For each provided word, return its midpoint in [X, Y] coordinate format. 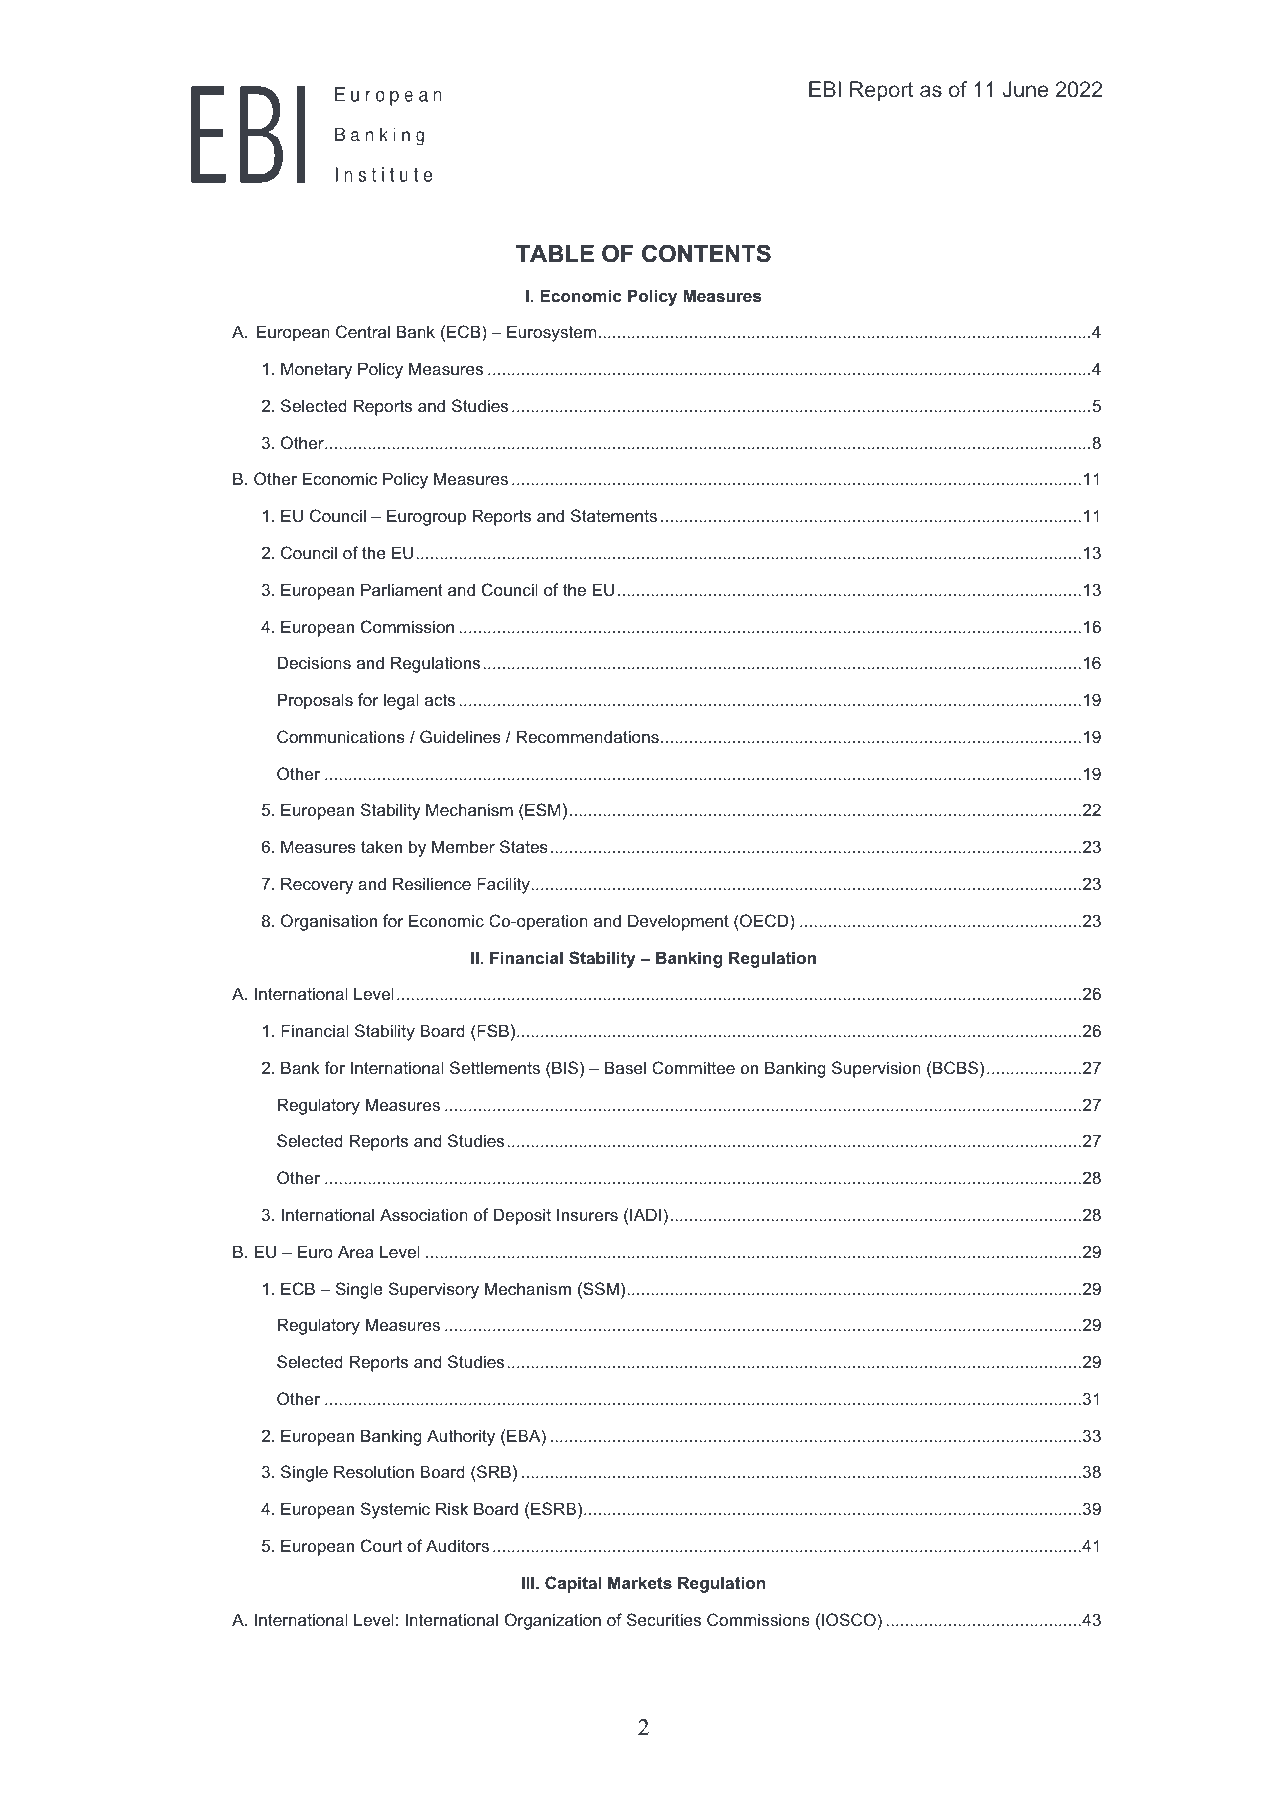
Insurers [587, 1214]
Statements [614, 515]
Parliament [402, 589]
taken [381, 846]
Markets [640, 1582]
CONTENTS [706, 253]
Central [363, 331]
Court [381, 1545]
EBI [825, 89]
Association [424, 1214]
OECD [764, 920]
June [1025, 89]
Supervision [876, 1069]
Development [678, 922]
